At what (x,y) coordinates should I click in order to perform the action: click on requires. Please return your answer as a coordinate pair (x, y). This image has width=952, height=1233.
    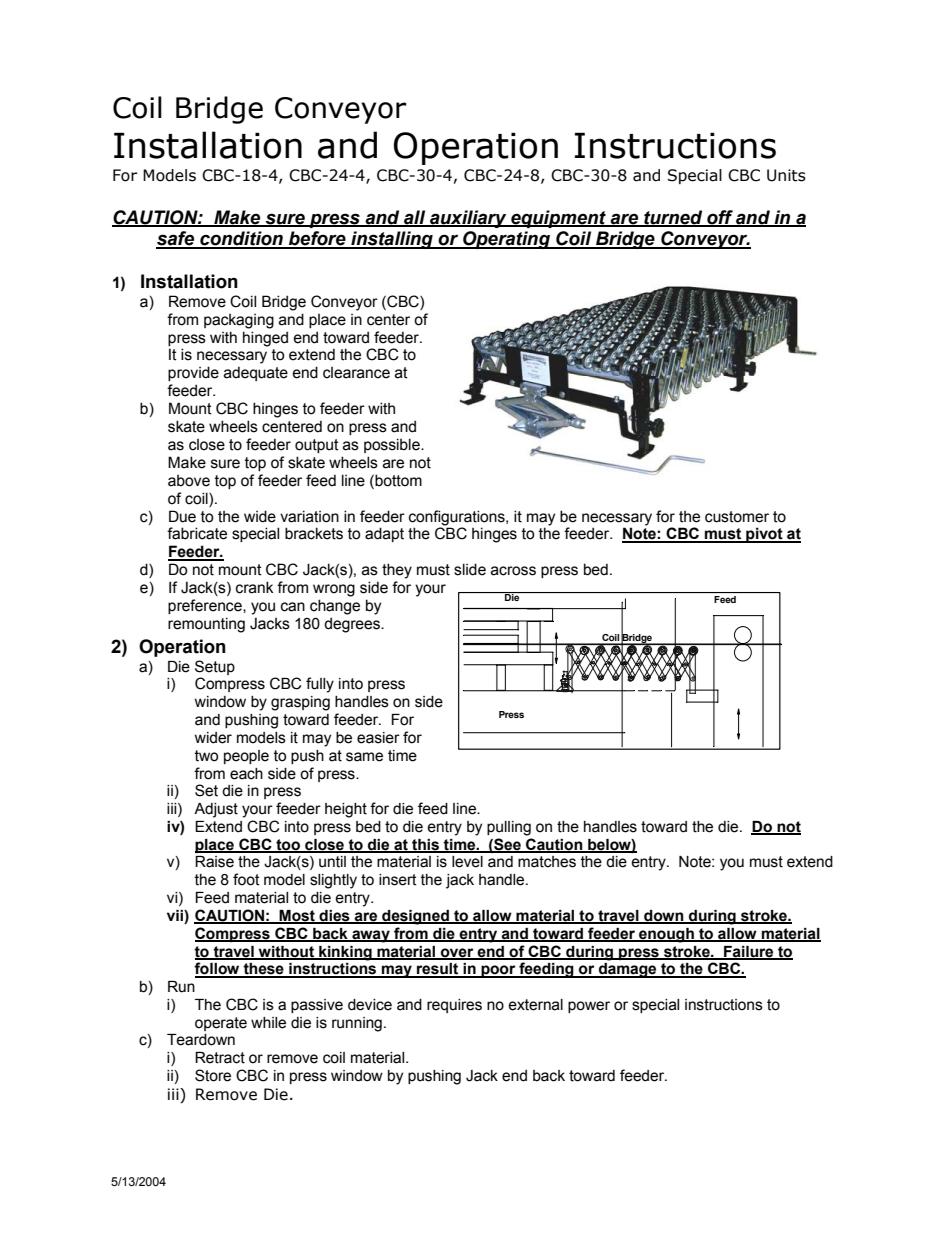
    Looking at the image, I should click on (454, 1006).
